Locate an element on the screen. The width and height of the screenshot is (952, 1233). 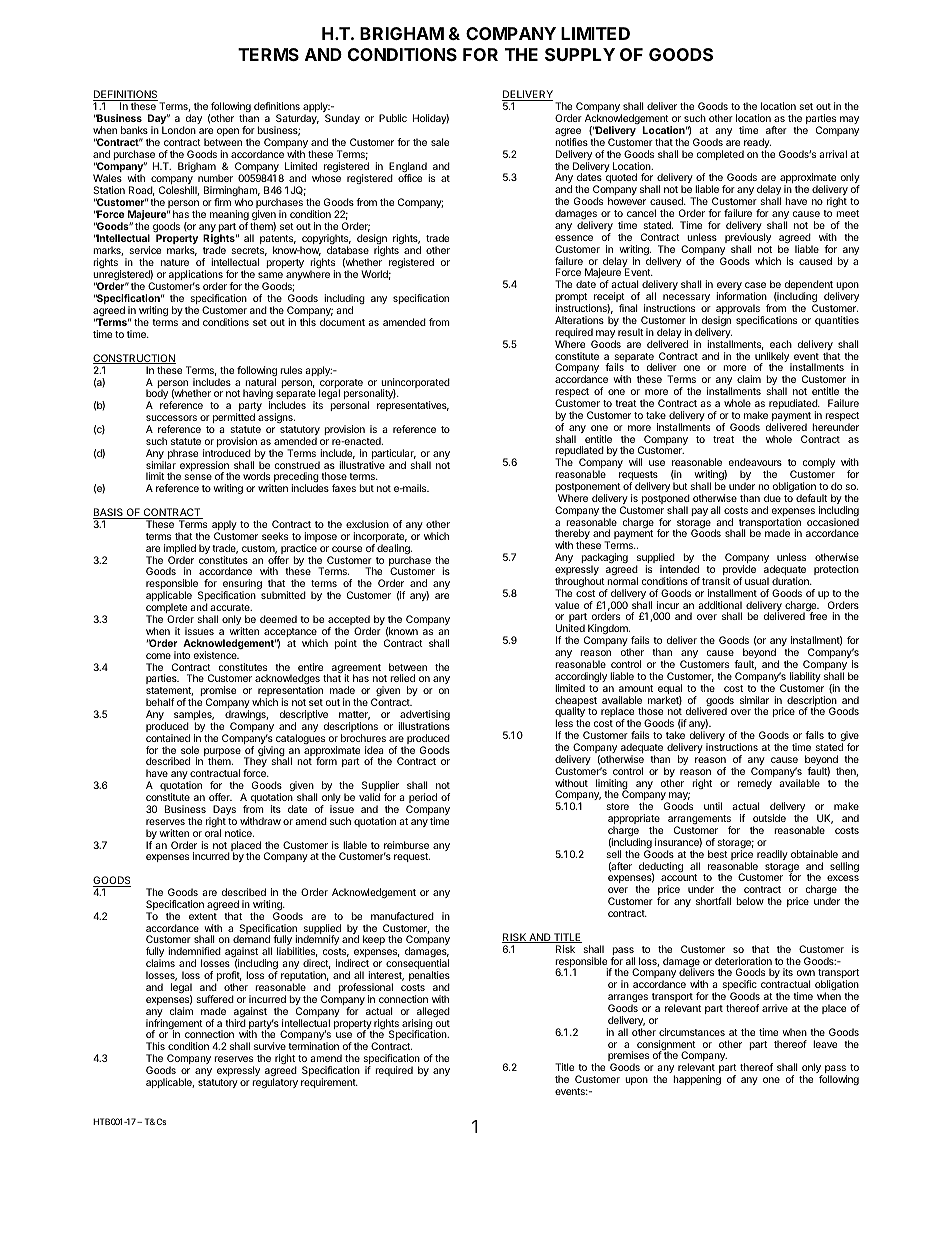
ready is located at coordinates (756, 144).
